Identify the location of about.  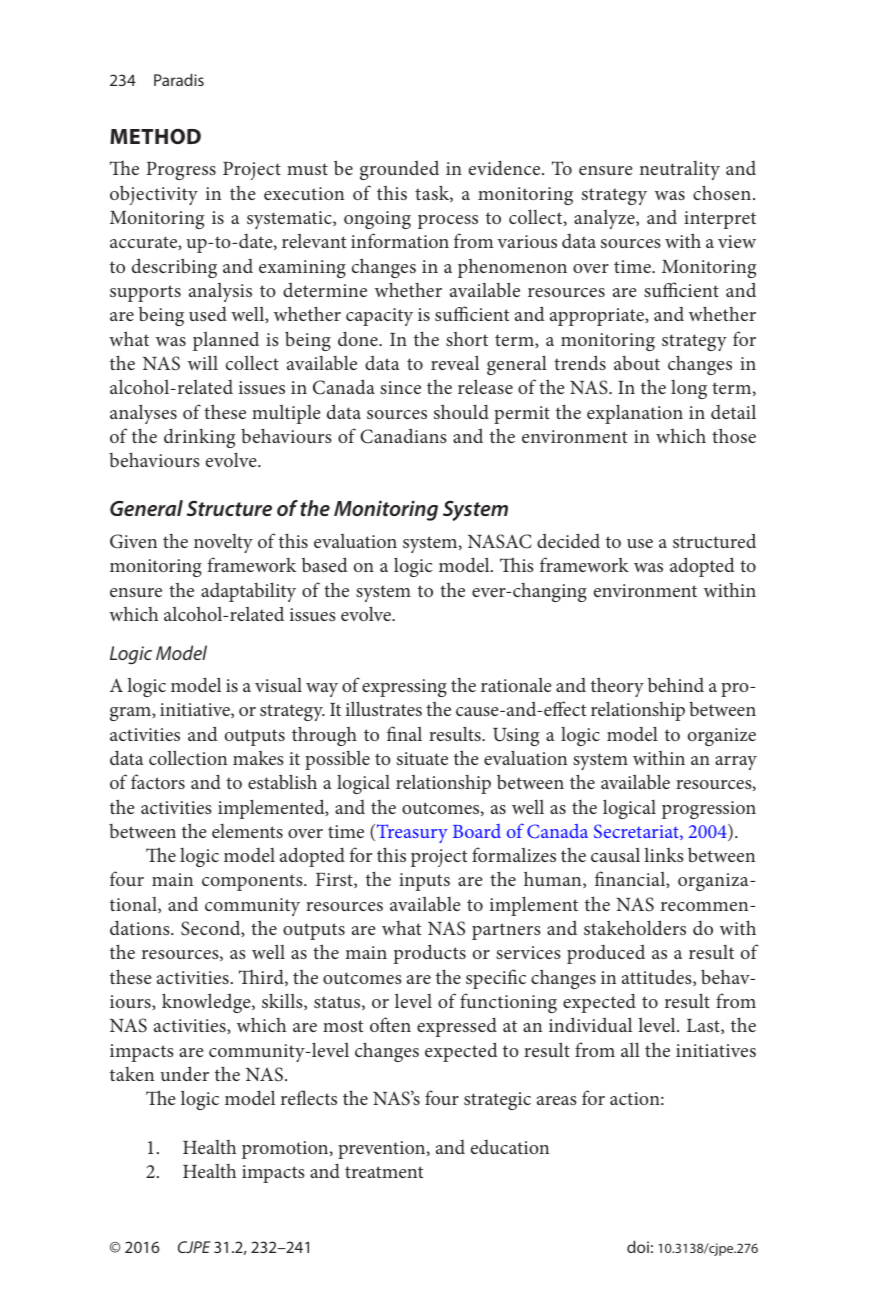
(637, 363).
